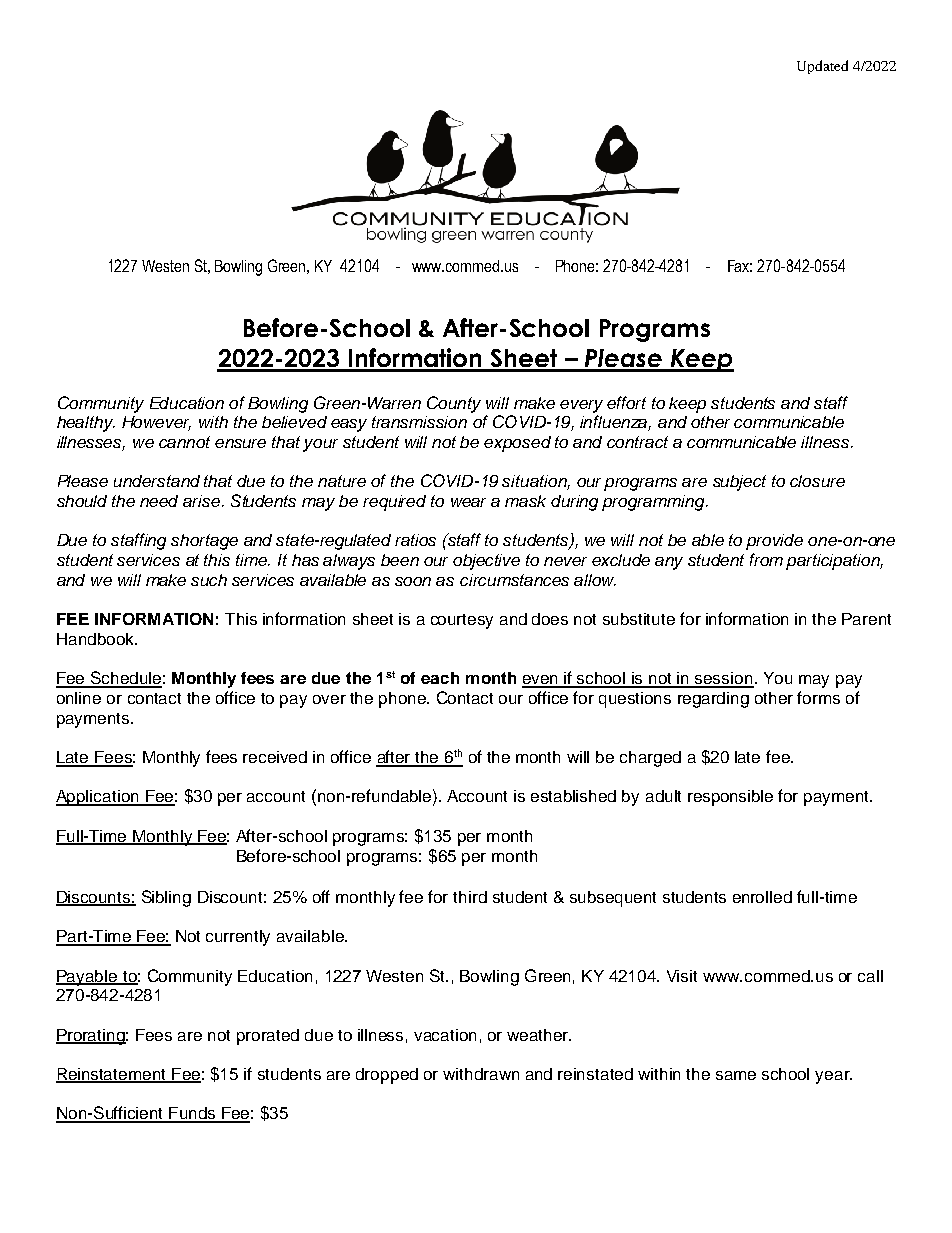 Image resolution: width=952 pixels, height=1233 pixels. I want to click on established, so click(573, 796).
